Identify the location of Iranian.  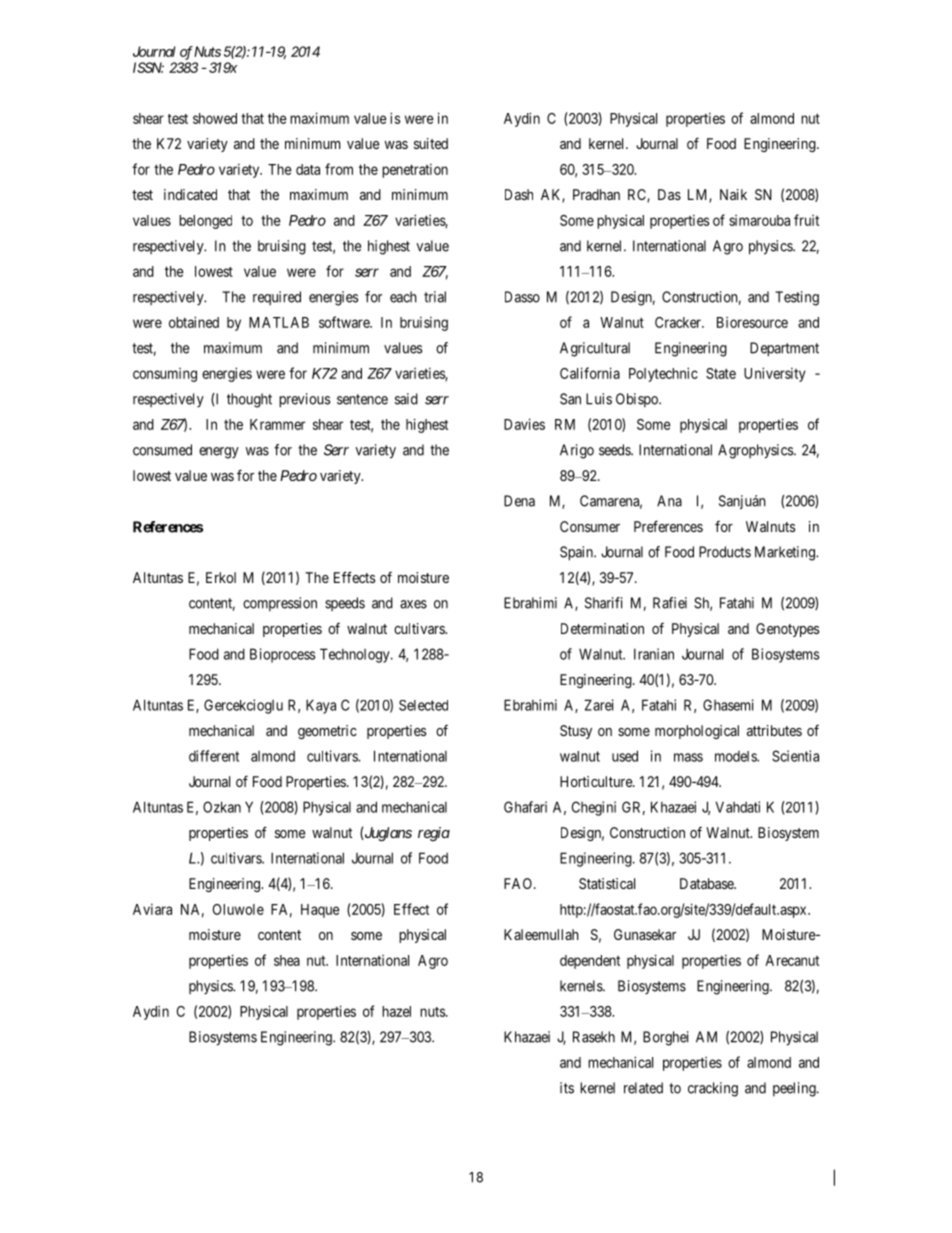
(654, 654).
